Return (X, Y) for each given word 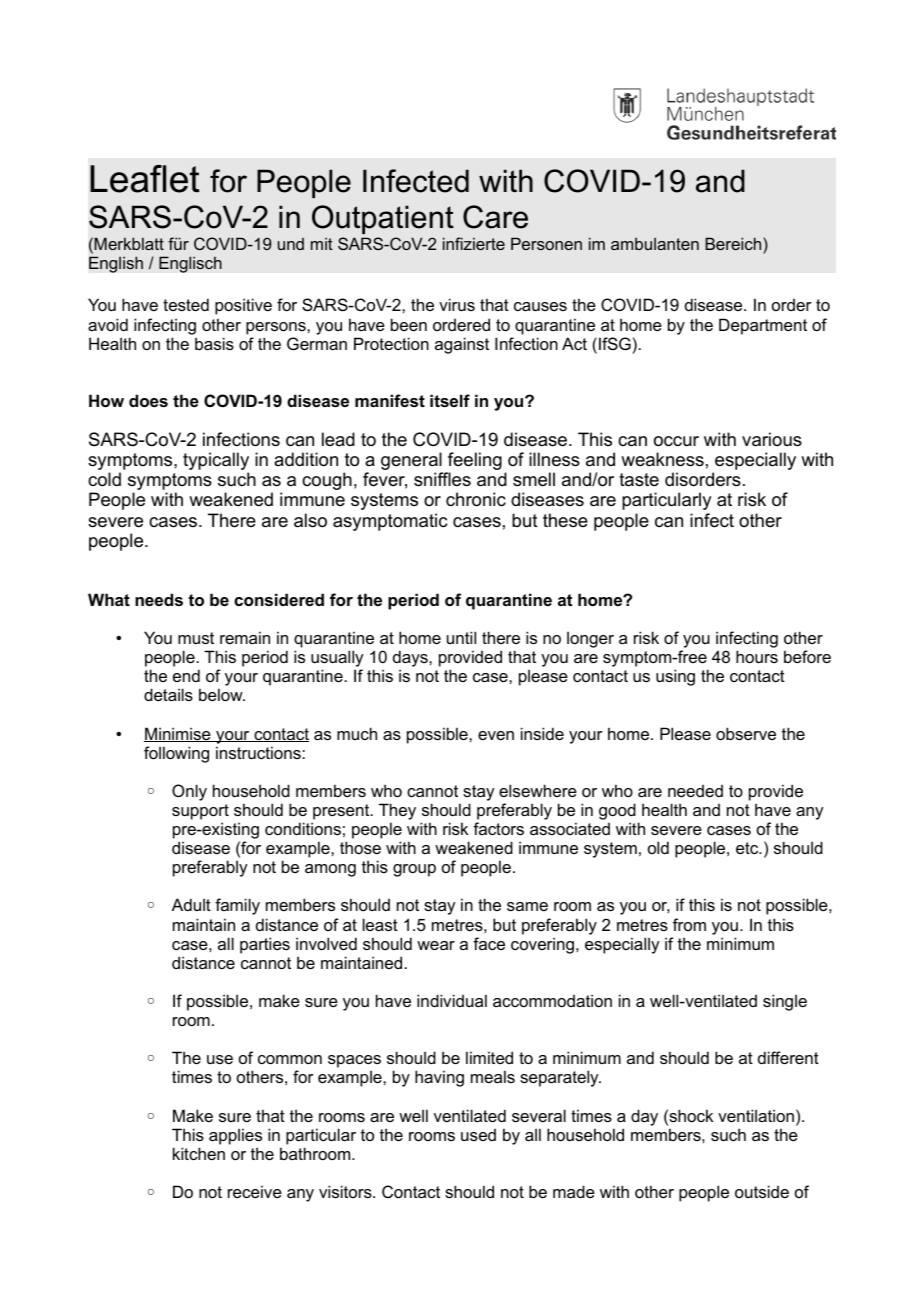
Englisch (190, 264)
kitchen (199, 1153)
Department (763, 326)
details (168, 694)
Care (495, 217)
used (478, 1135)
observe (746, 733)
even (496, 735)
